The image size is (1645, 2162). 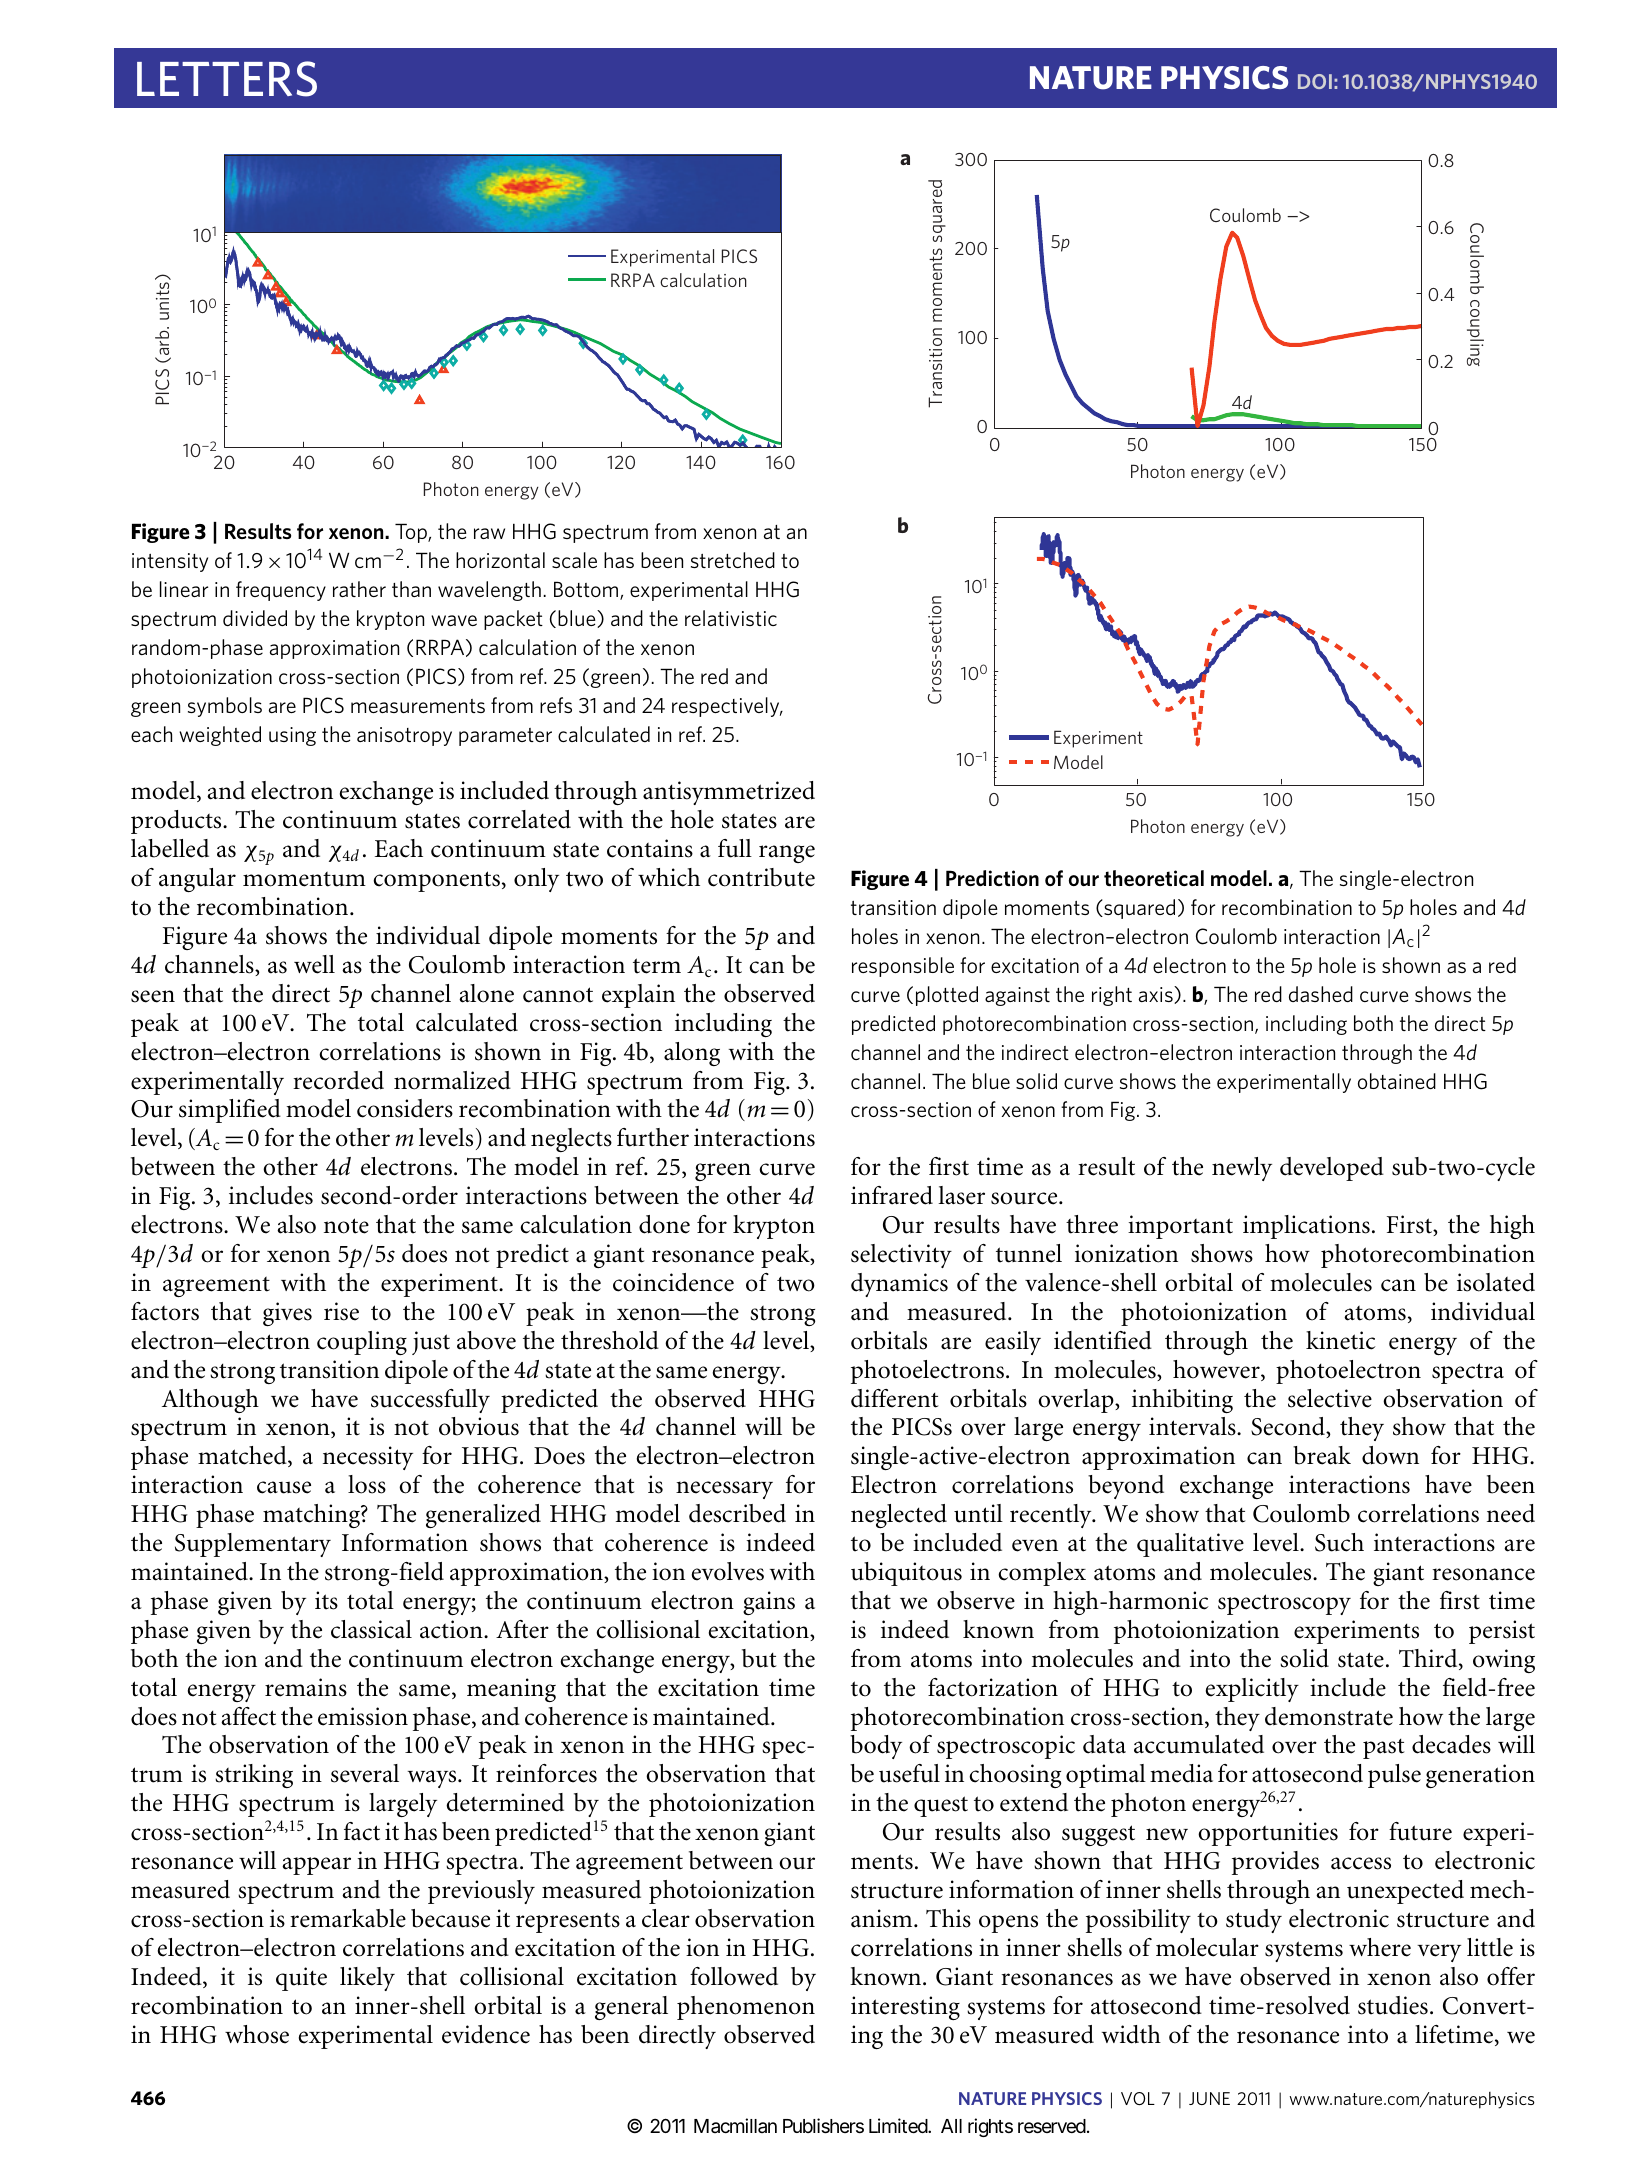 I want to click on stretched, so click(x=733, y=560).
